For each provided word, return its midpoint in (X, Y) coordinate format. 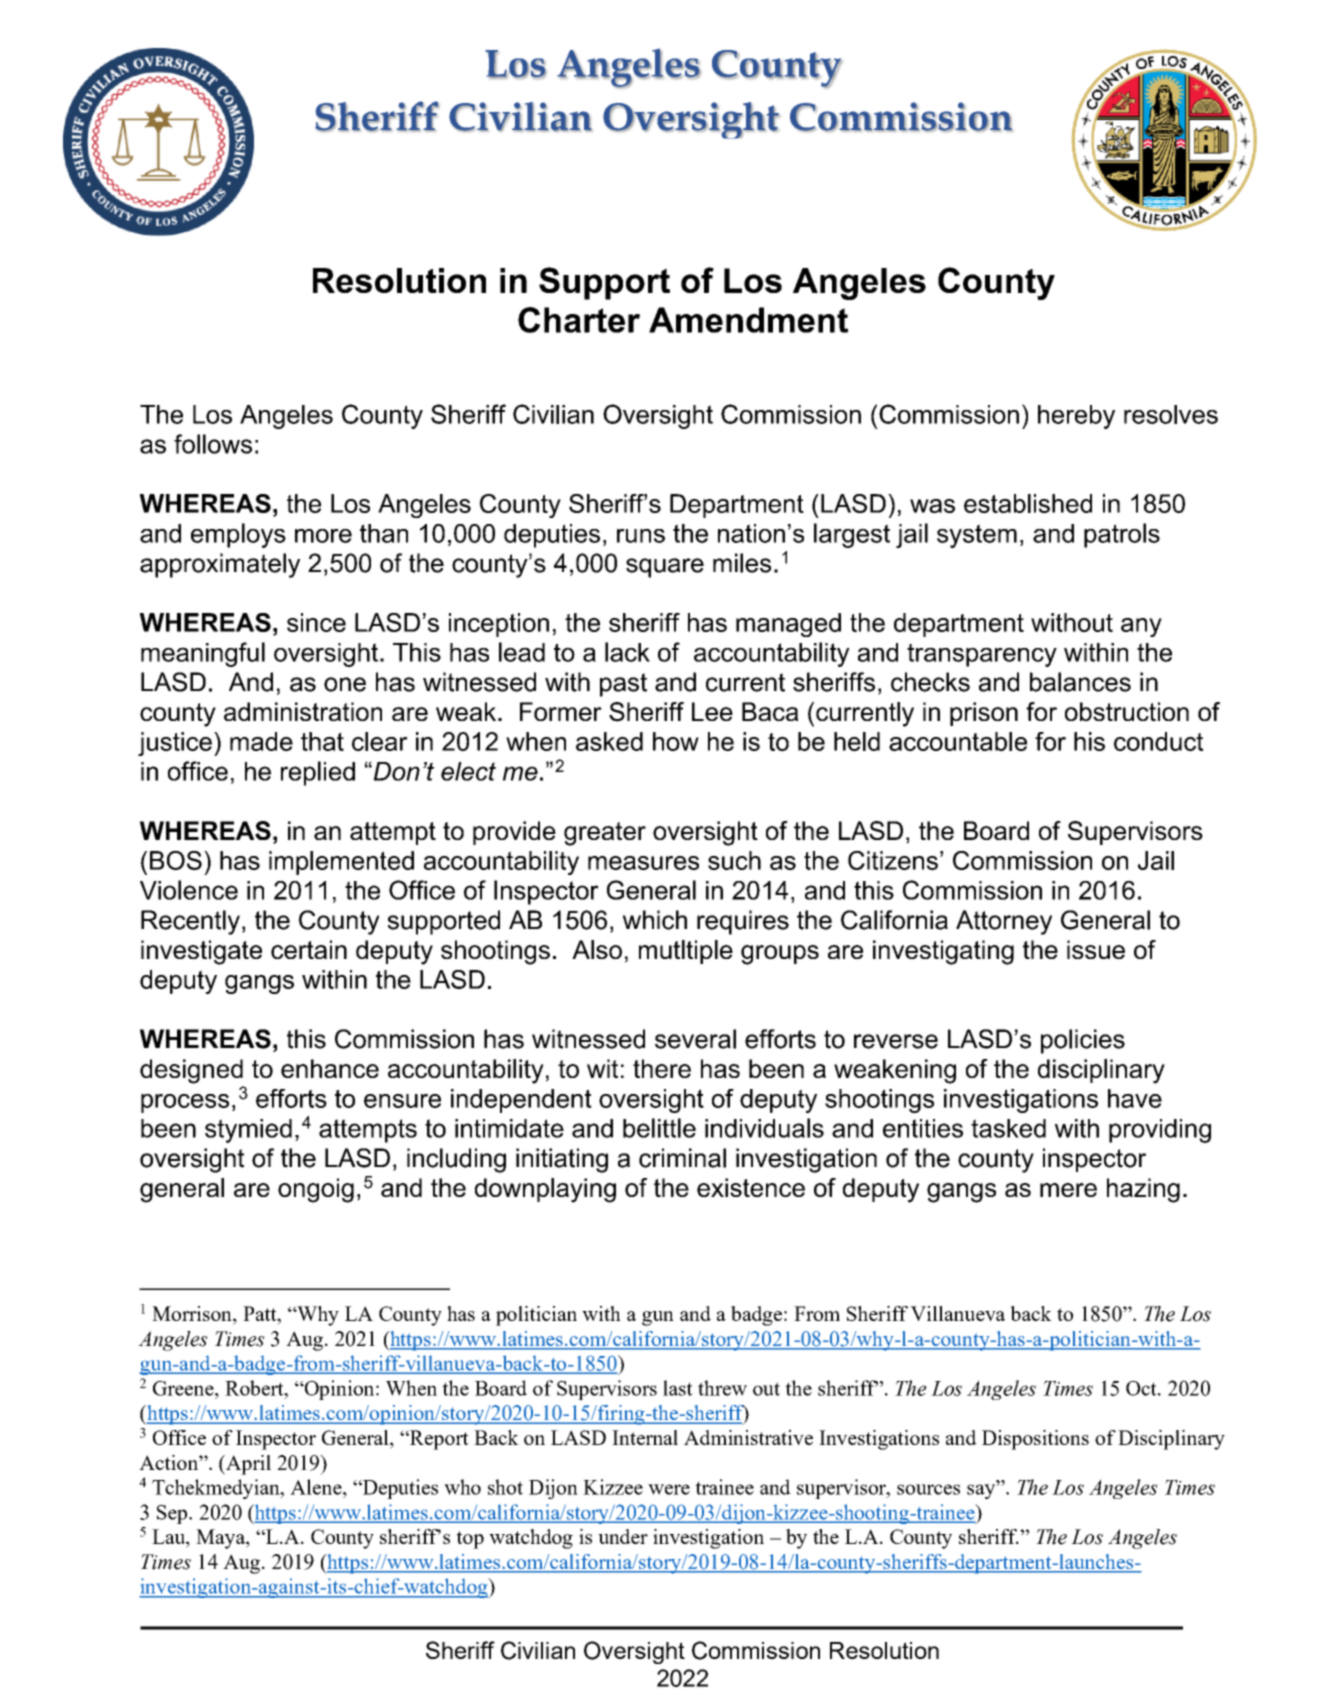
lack (627, 652)
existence (751, 1187)
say (982, 1490)
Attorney (1004, 922)
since (316, 622)
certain (309, 949)
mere (1068, 1190)
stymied (248, 1131)
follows (213, 444)
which (655, 920)
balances (1080, 682)
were (669, 1489)
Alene (317, 1487)
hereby (1076, 417)
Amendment (748, 320)
